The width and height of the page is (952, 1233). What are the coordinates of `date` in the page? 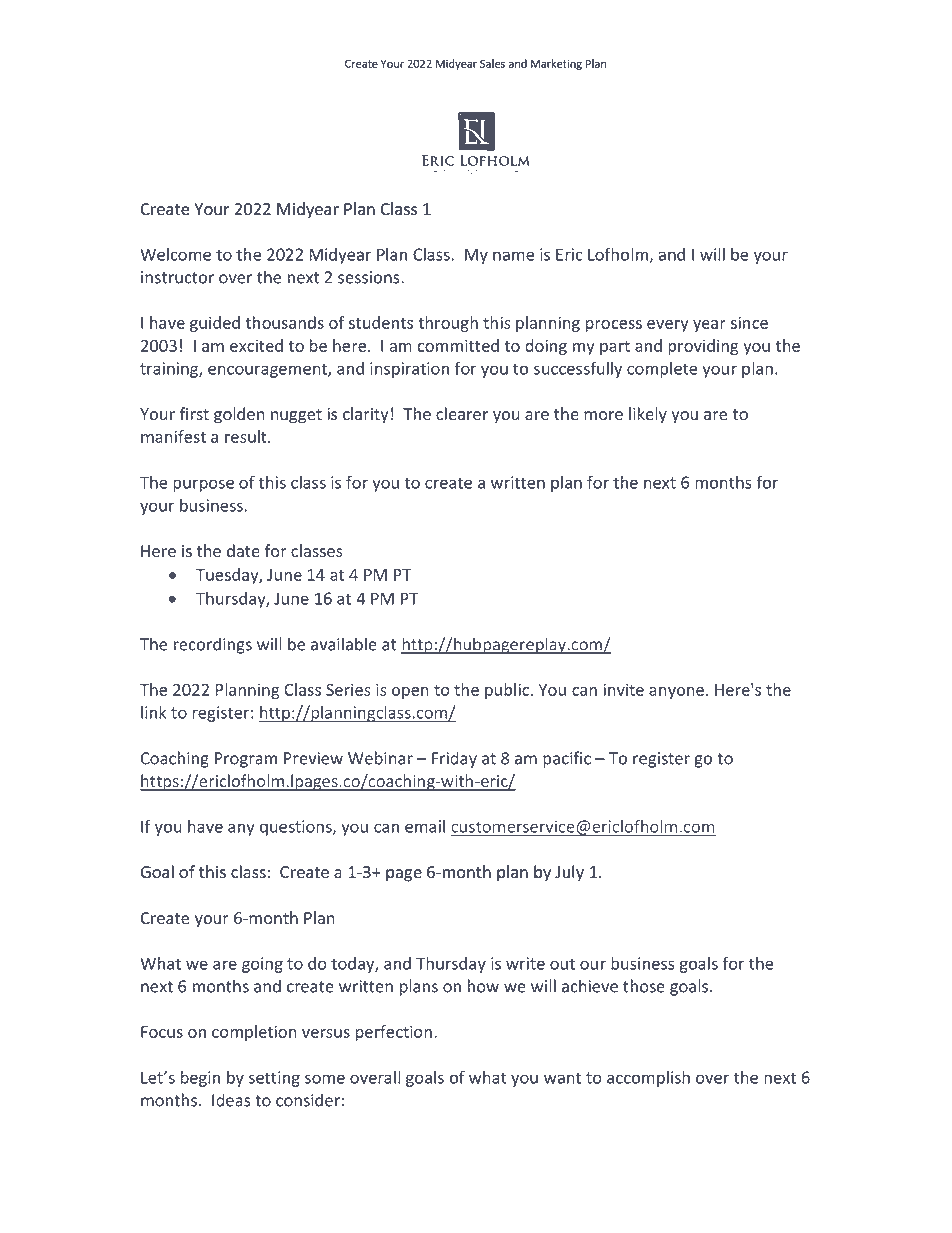 It's located at (243, 550).
